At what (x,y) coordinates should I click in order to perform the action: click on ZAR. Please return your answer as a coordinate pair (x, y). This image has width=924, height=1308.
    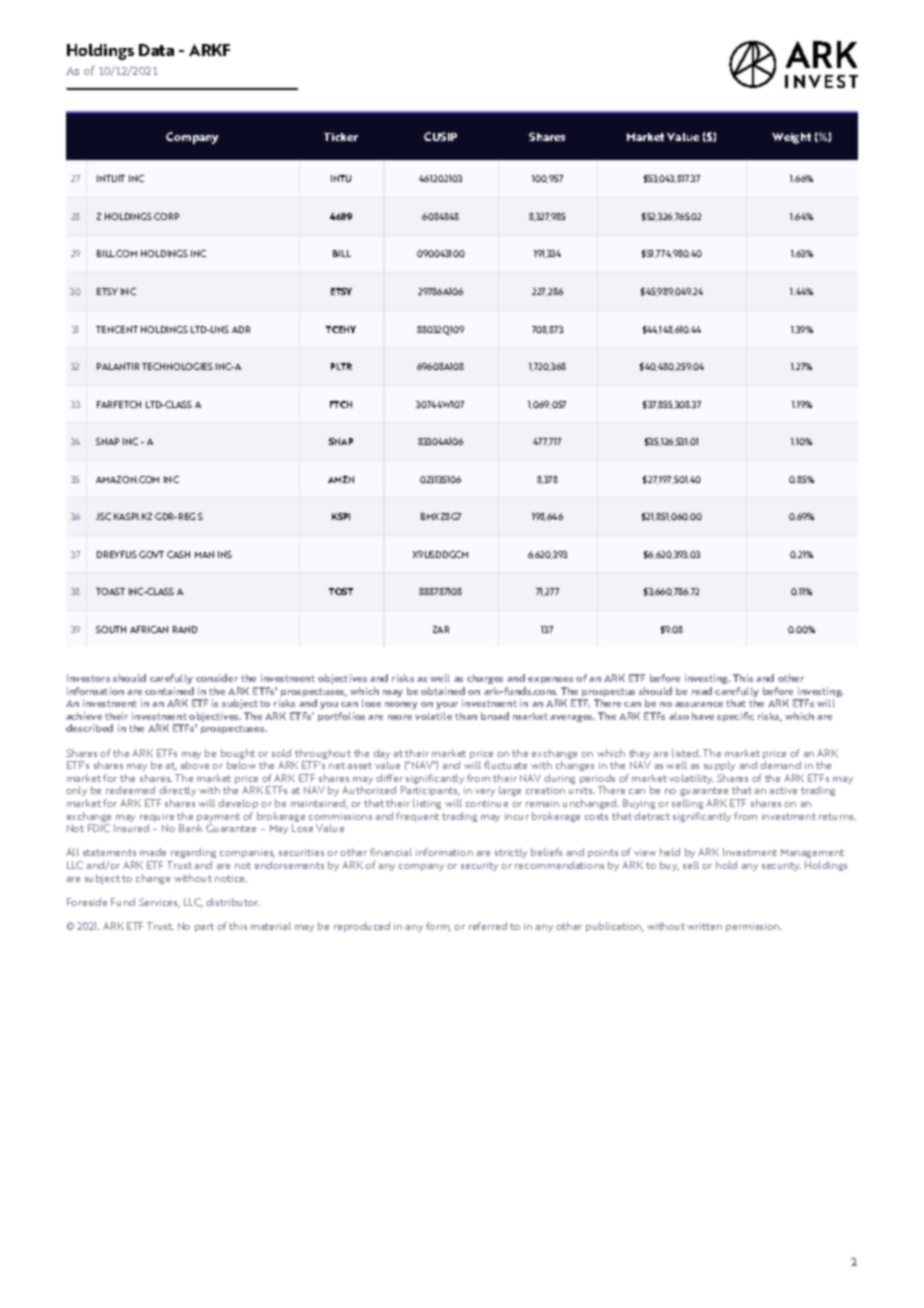
    Looking at the image, I should click on (441, 629).
